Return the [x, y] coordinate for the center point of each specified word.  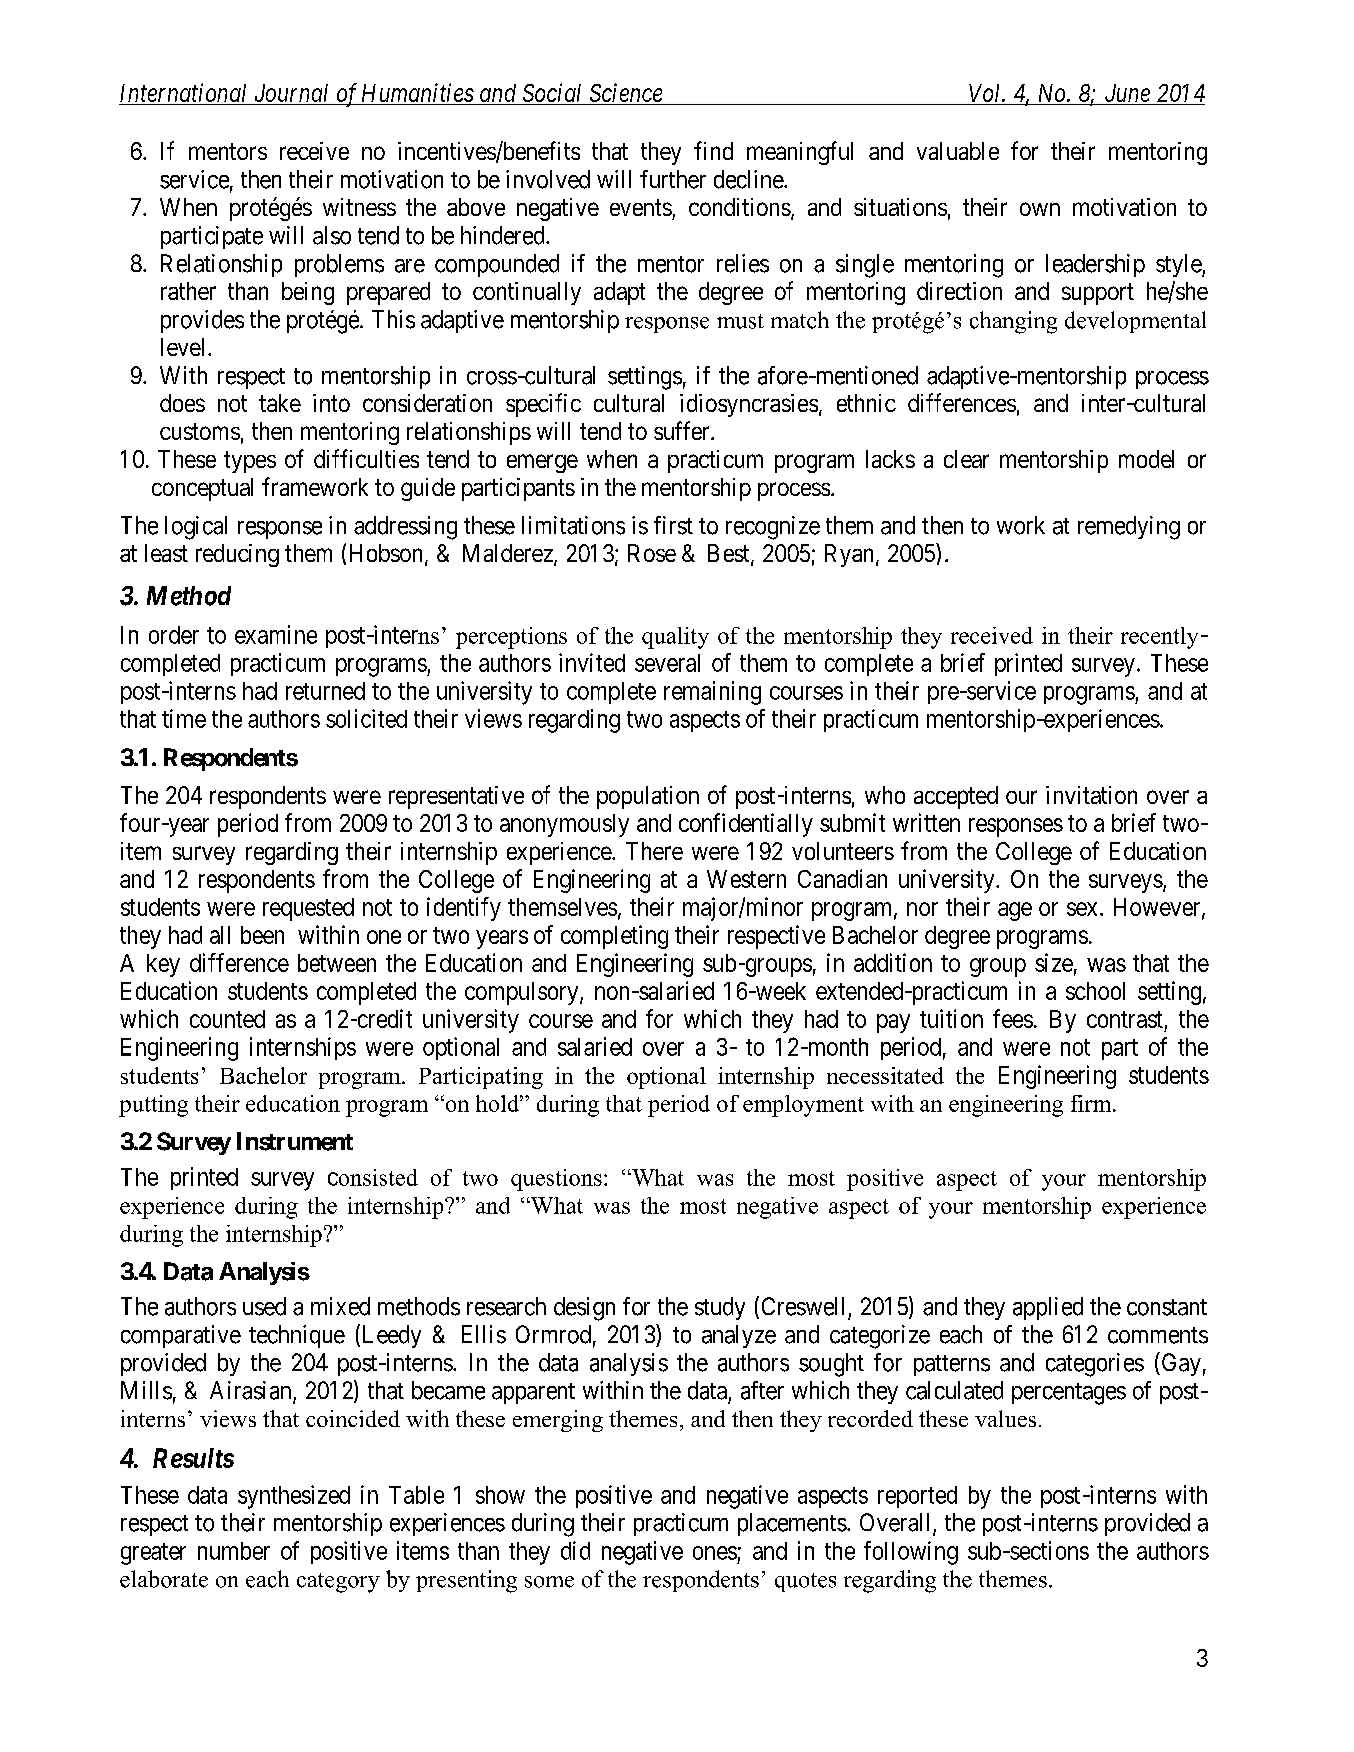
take [280, 403]
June [1127, 94]
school [1095, 991]
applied [1048, 1308]
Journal [291, 94]
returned [325, 691]
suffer [683, 430]
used [264, 1306]
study [720, 1308]
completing [614, 937]
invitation [1091, 795]
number [234, 1551]
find [713, 150]
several [667, 663]
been [262, 935]
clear [966, 459]
